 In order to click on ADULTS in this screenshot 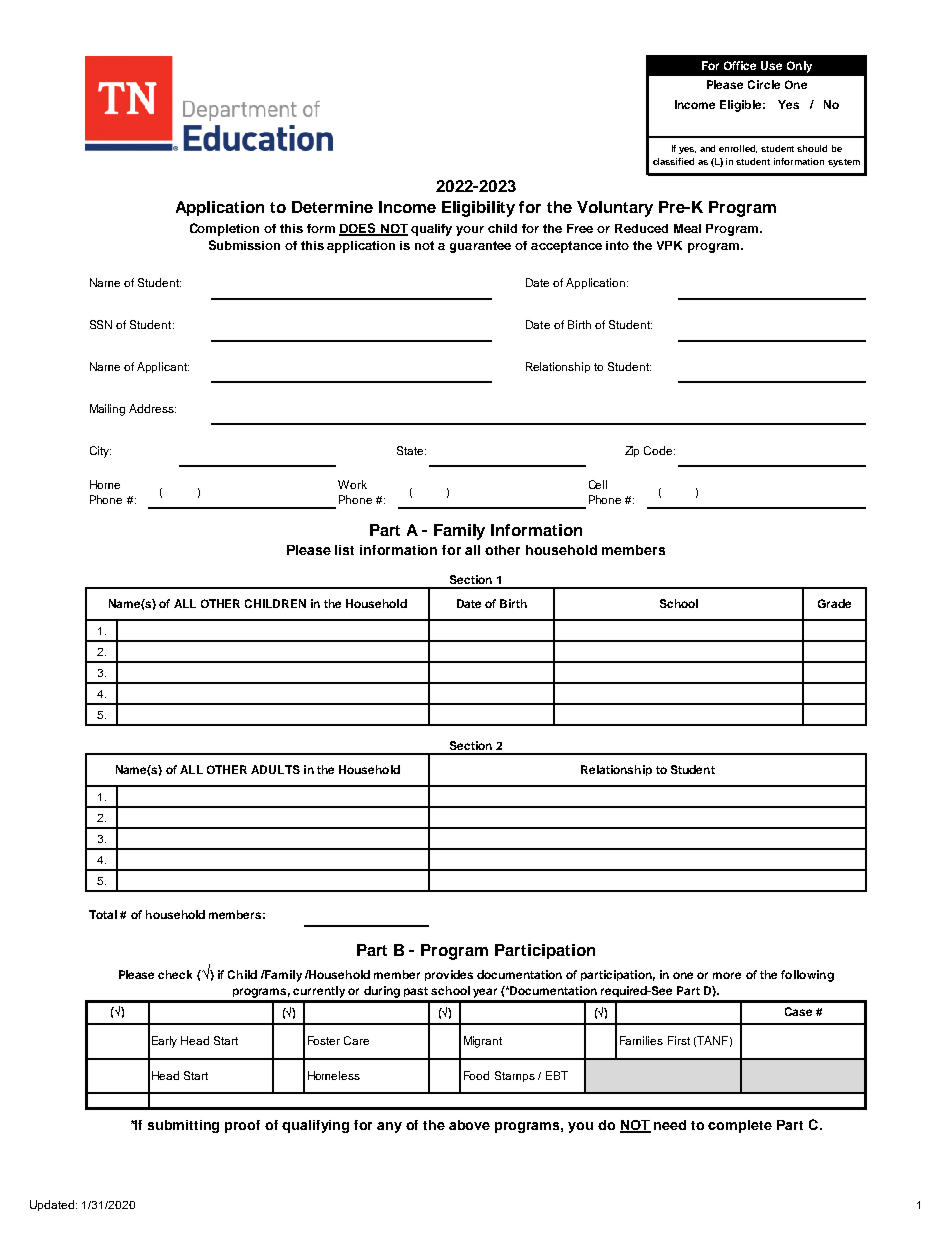, I will do `click(275, 769)`.
